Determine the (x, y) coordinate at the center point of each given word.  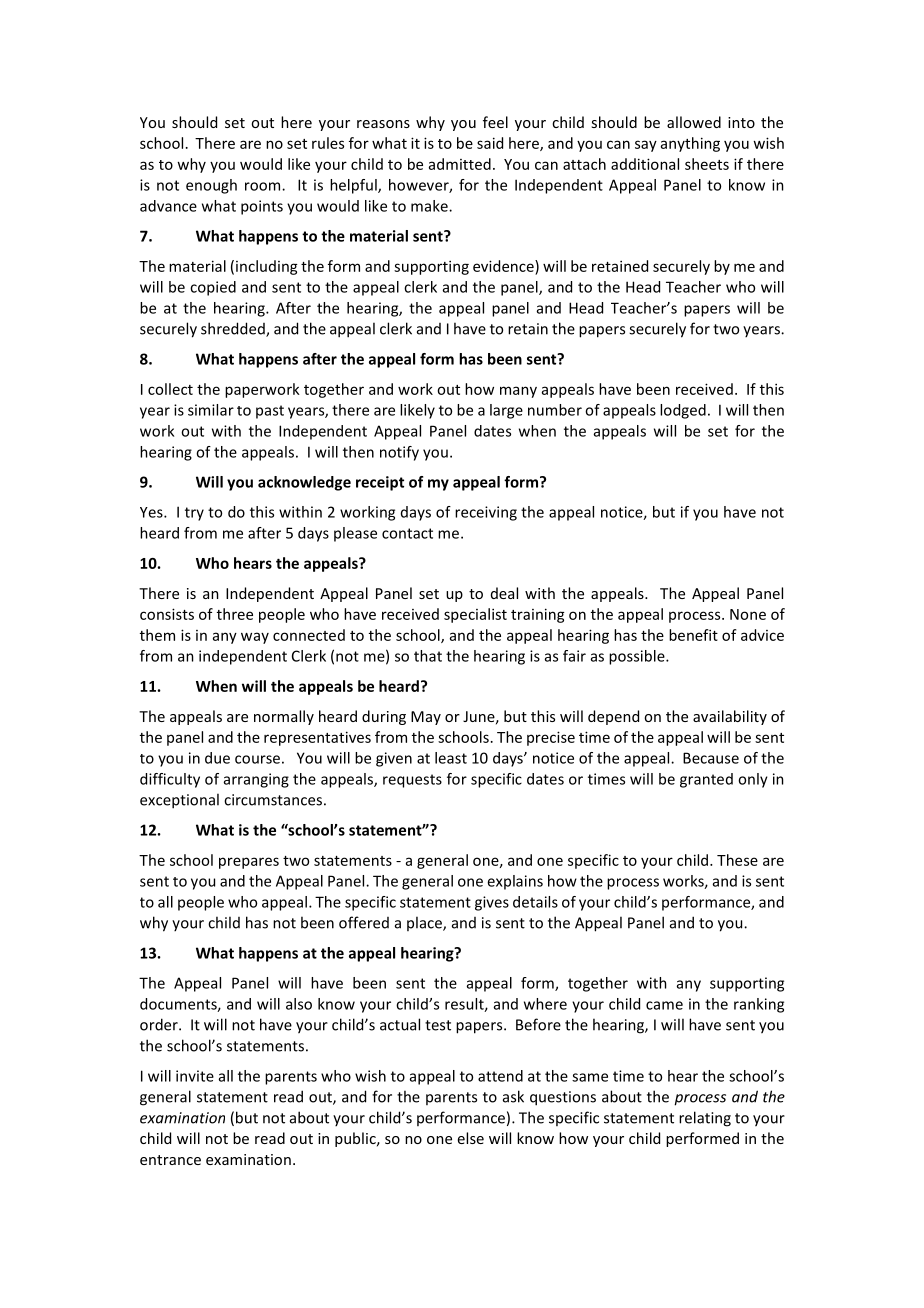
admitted (460, 164)
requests (412, 781)
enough (211, 186)
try (194, 514)
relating (705, 1119)
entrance (170, 1160)
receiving (486, 513)
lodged (683, 411)
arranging (256, 780)
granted (706, 780)
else (471, 1138)
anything (690, 144)
